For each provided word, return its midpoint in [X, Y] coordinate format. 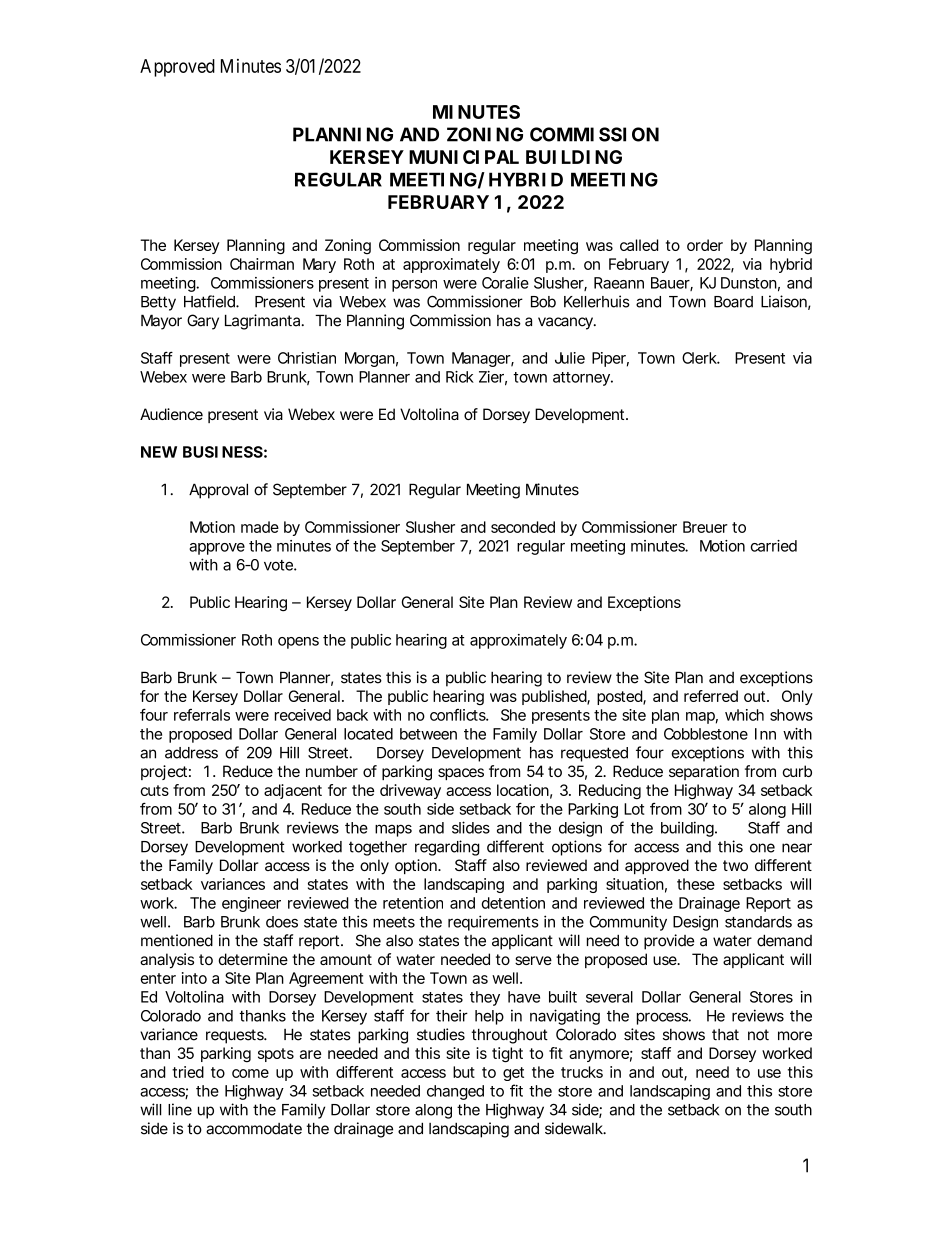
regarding [447, 848]
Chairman [262, 264]
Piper [610, 359]
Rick [460, 377]
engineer [251, 904]
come [250, 1073]
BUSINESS [223, 452]
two [735, 865]
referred [711, 696]
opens [298, 643]
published [555, 697]
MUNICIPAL [464, 157]
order [705, 245]
